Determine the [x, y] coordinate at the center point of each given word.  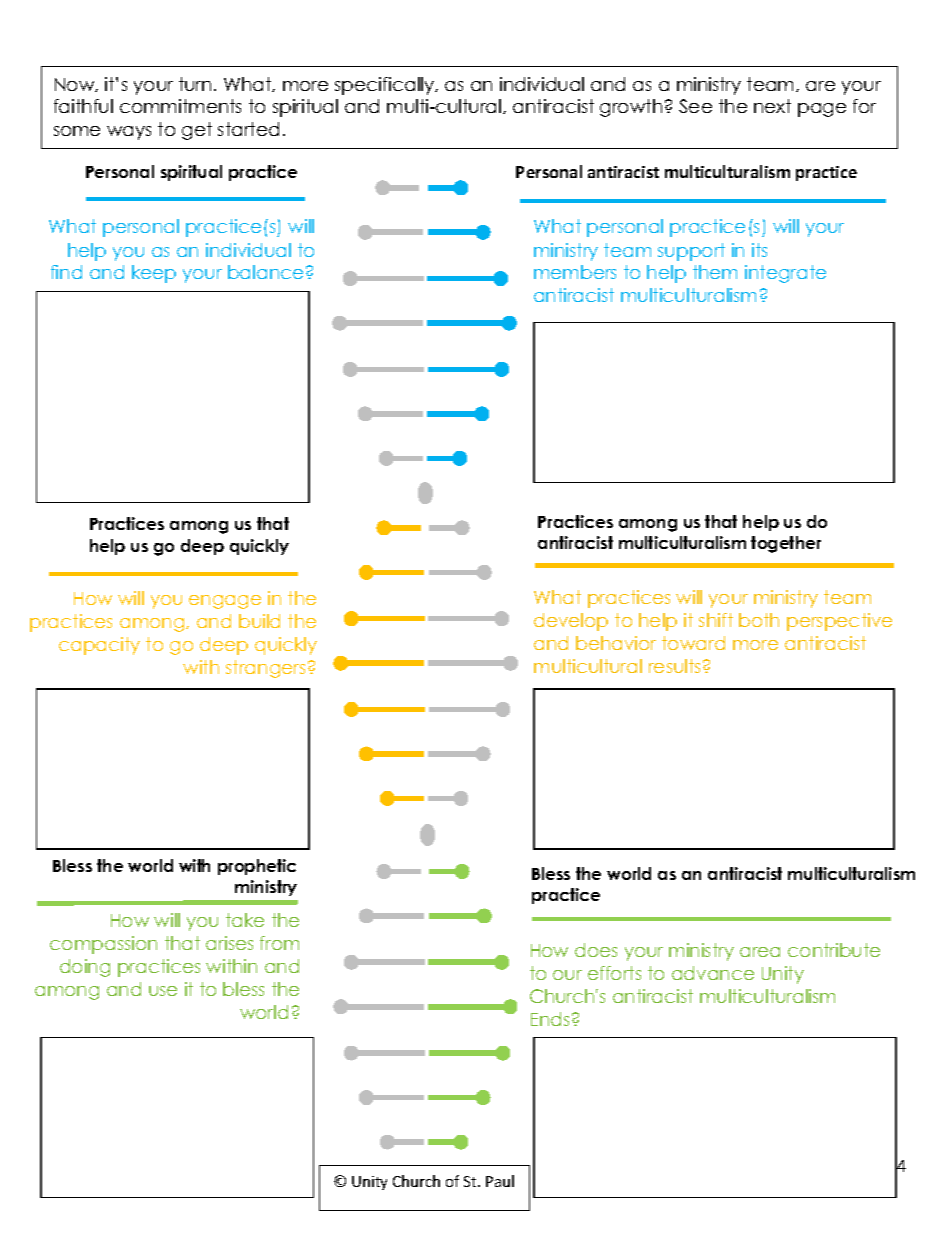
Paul [500, 1181]
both [759, 620]
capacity [99, 646]
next [772, 106]
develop [571, 622]
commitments [180, 106]
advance [713, 973]
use [163, 991]
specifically [386, 86]
